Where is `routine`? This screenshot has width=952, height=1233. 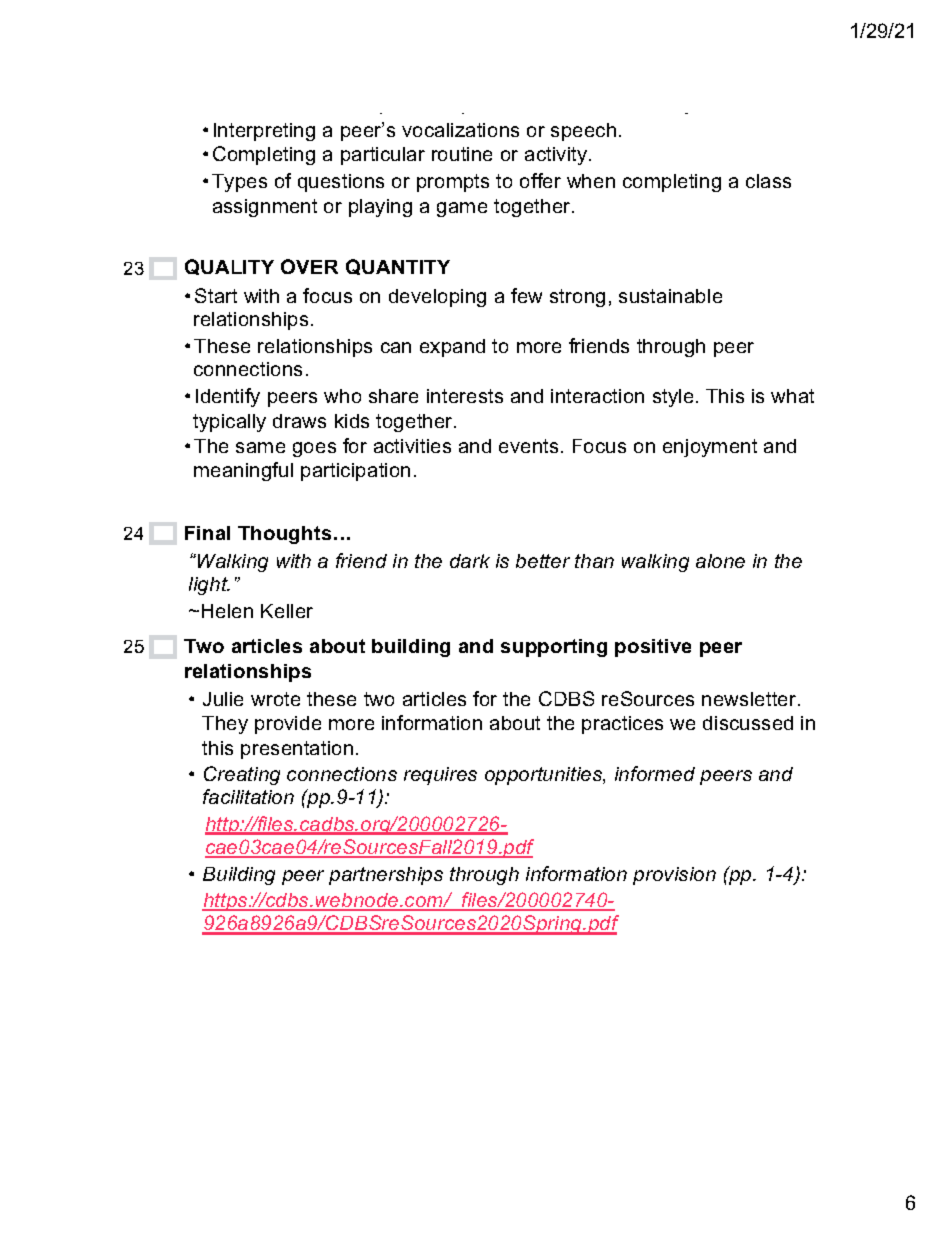 routine is located at coordinates (462, 154).
